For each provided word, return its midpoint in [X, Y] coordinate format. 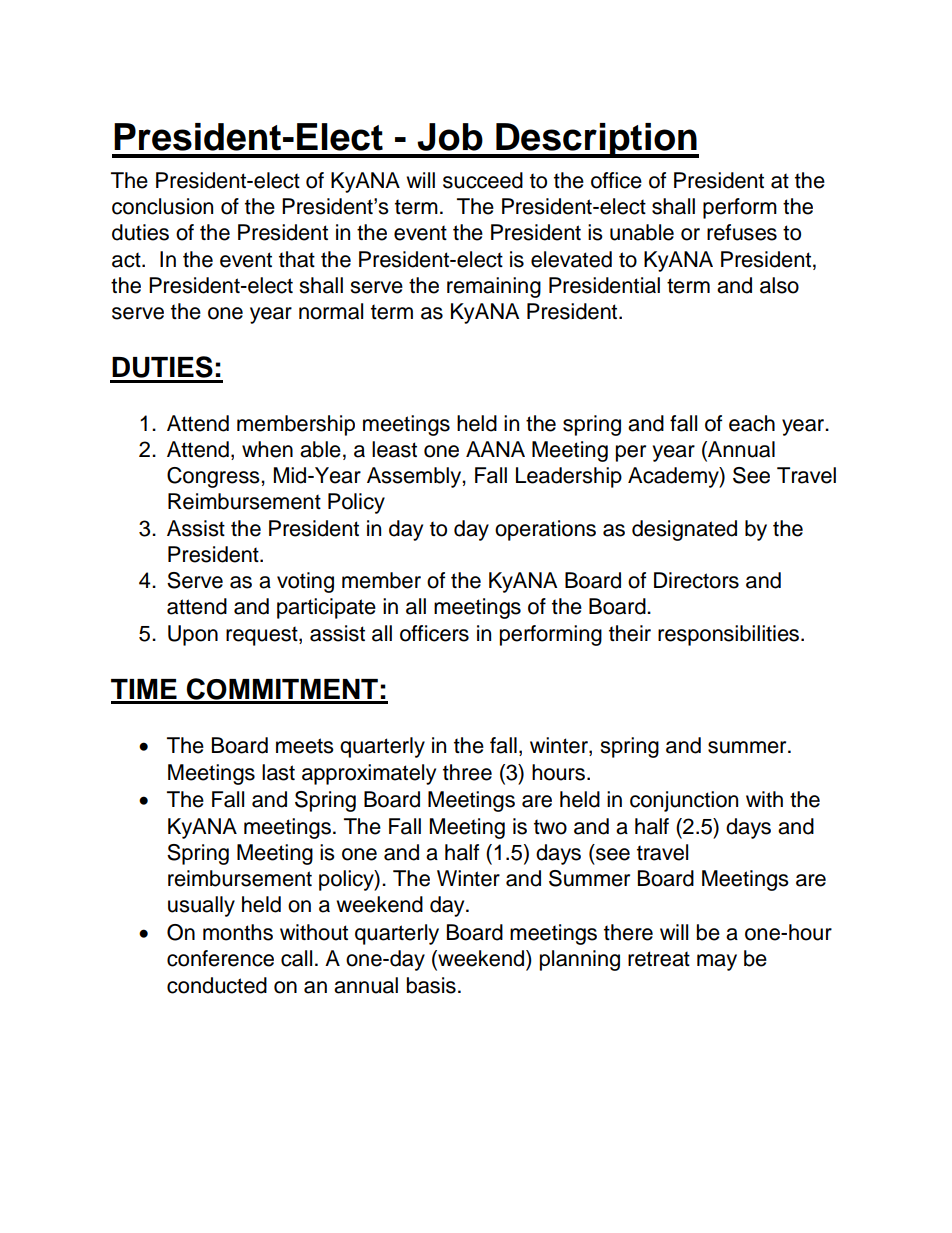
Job [450, 137]
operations [545, 530]
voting [305, 582]
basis [431, 985]
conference [220, 958]
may [717, 962]
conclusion [162, 206]
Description [596, 140]
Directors [696, 580]
